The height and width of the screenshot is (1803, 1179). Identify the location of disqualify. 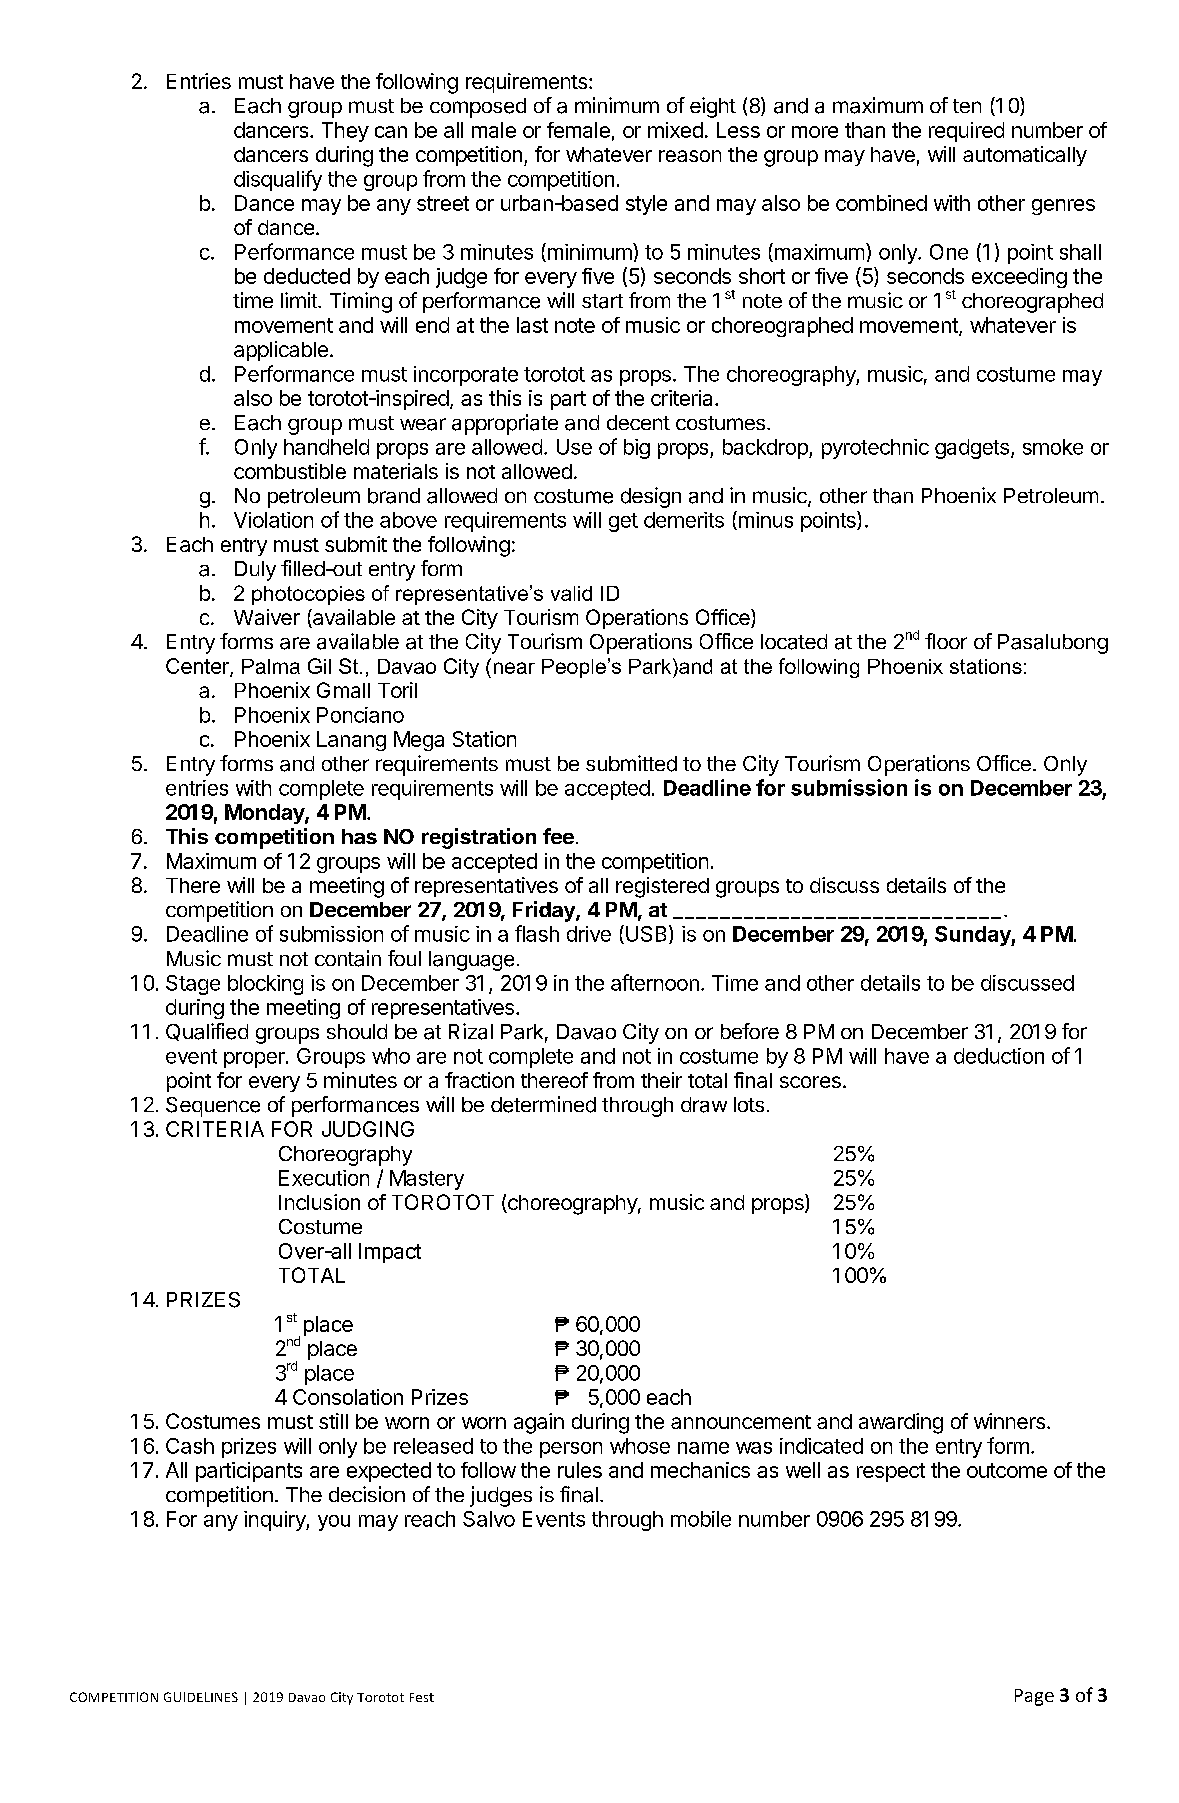
(278, 180).
